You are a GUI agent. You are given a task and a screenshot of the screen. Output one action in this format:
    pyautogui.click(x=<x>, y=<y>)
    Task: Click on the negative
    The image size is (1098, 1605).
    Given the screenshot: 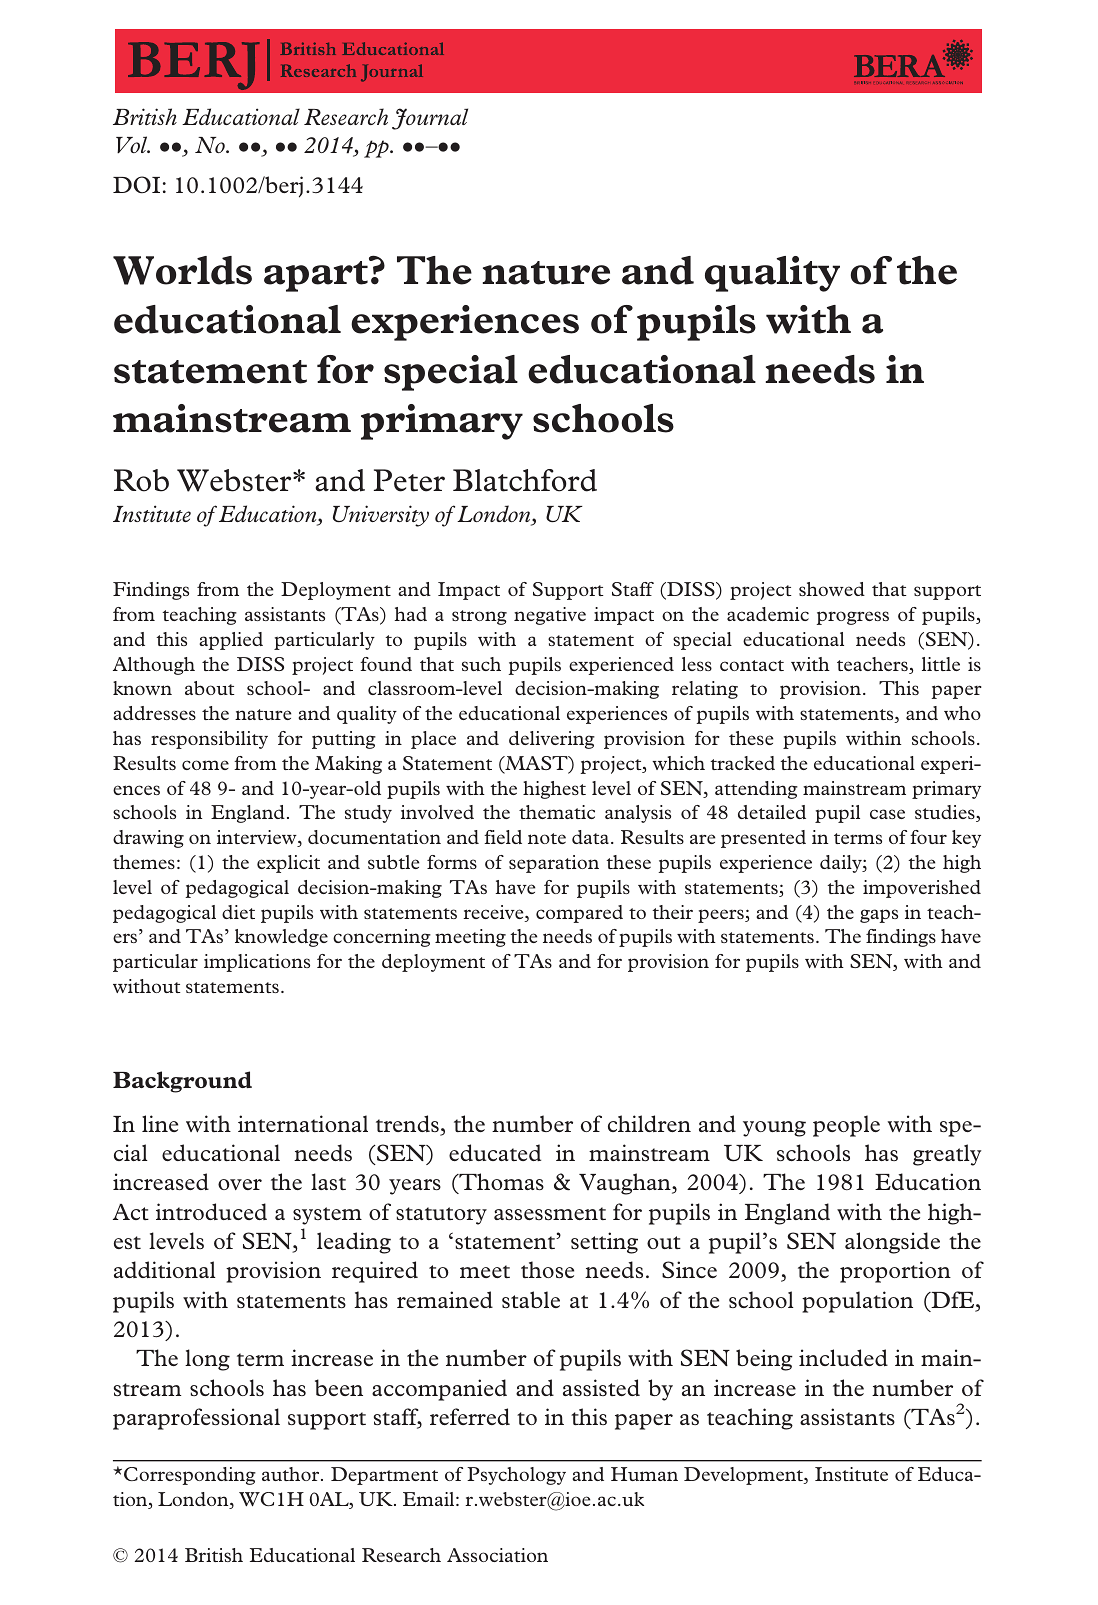 What is the action you would take?
    pyautogui.click(x=550, y=616)
